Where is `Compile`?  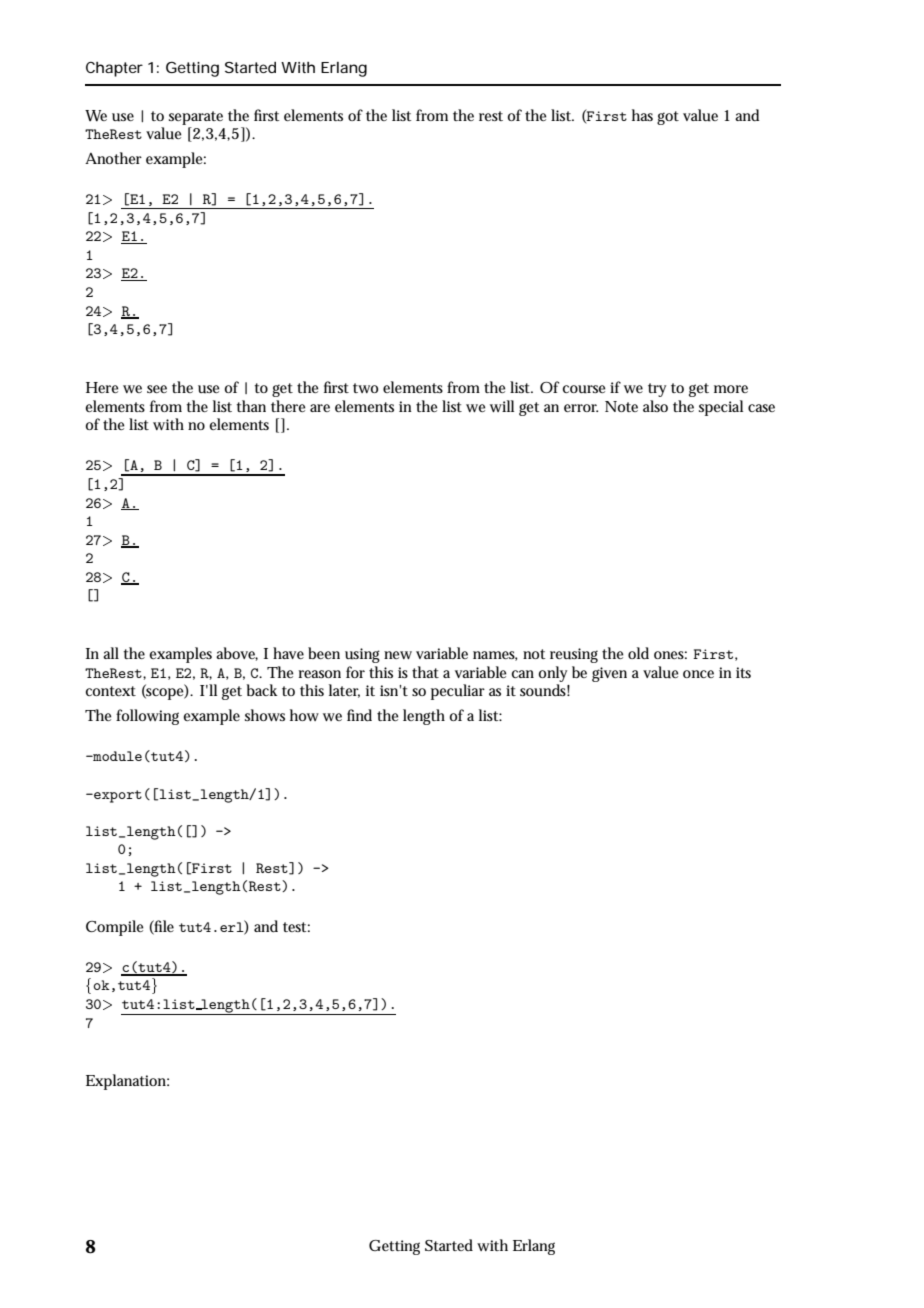
Compile is located at coordinates (114, 928).
